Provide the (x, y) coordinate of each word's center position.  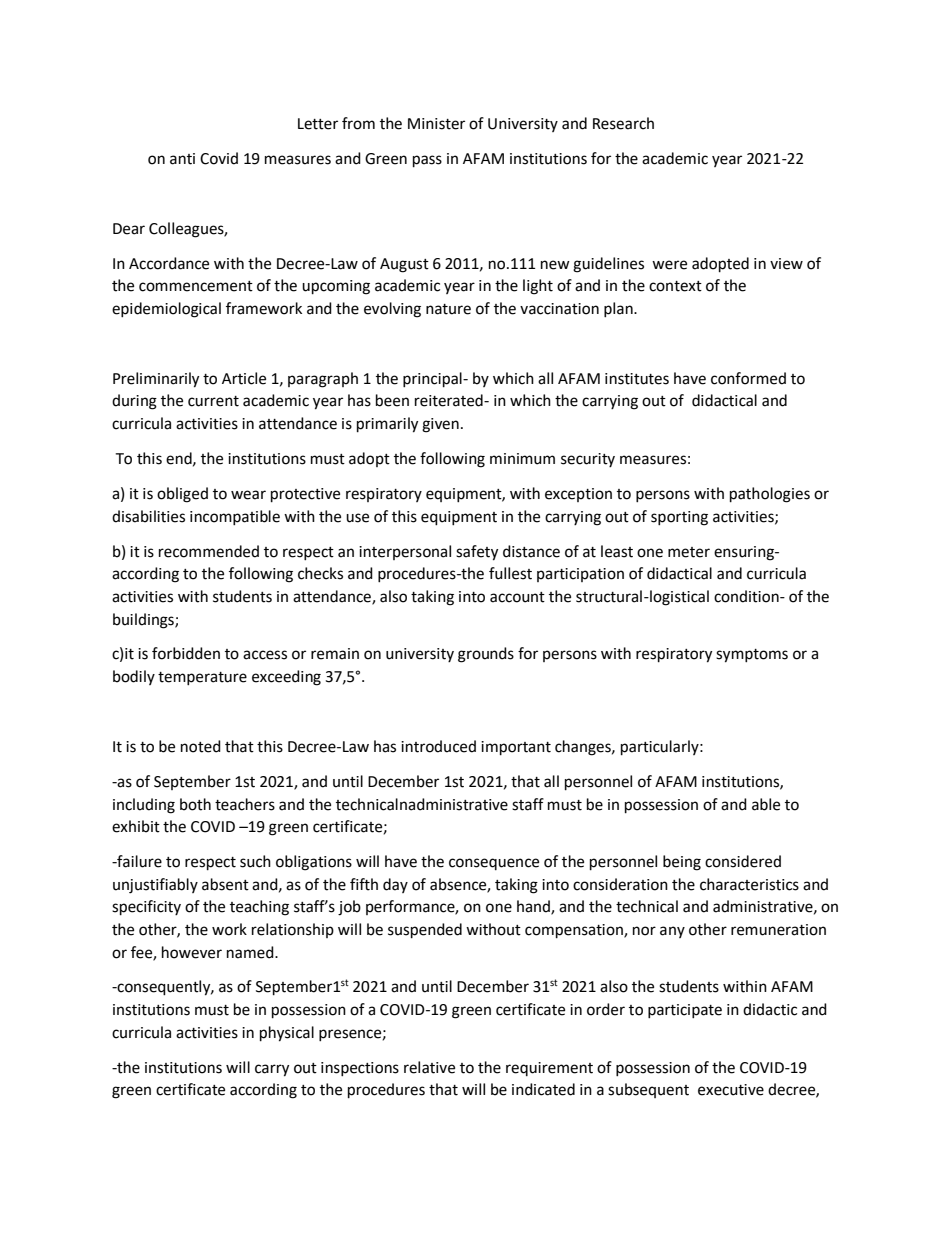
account (517, 597)
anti (182, 159)
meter (689, 552)
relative (429, 1067)
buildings (144, 621)
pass (427, 161)
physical (287, 1034)
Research (623, 123)
